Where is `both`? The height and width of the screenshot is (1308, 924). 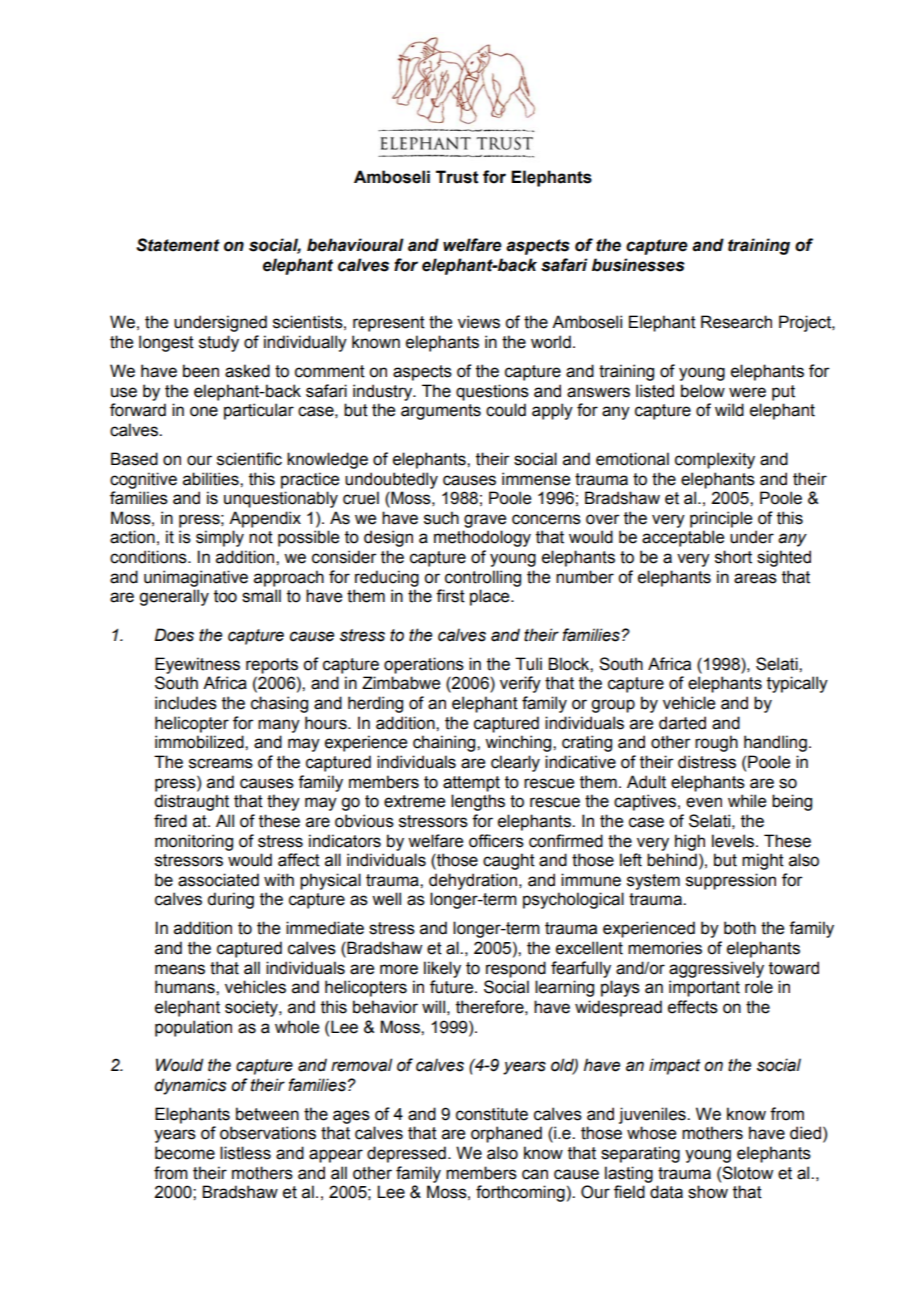
both is located at coordinates (740, 928).
